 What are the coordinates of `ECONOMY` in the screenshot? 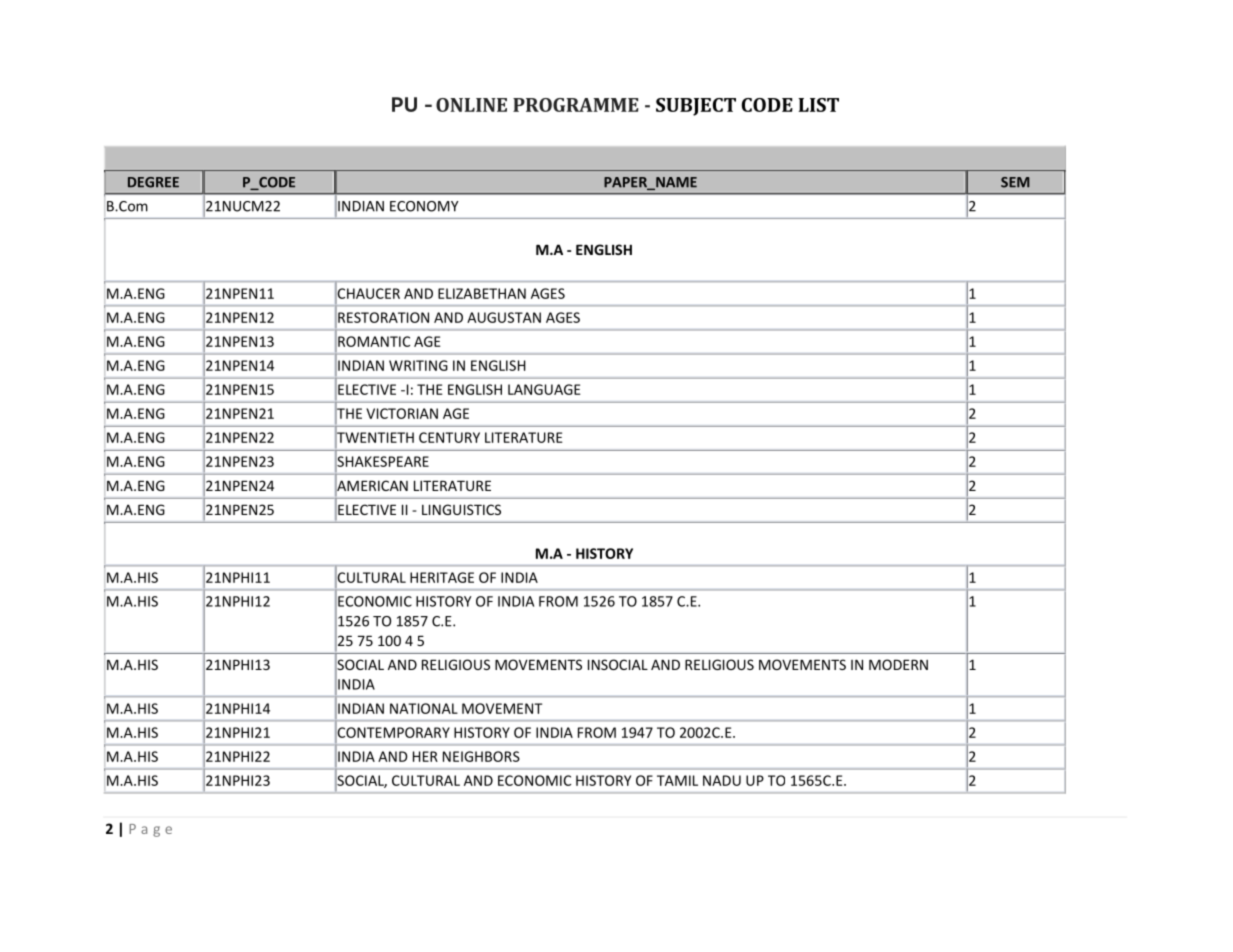 It's located at (424, 206).
